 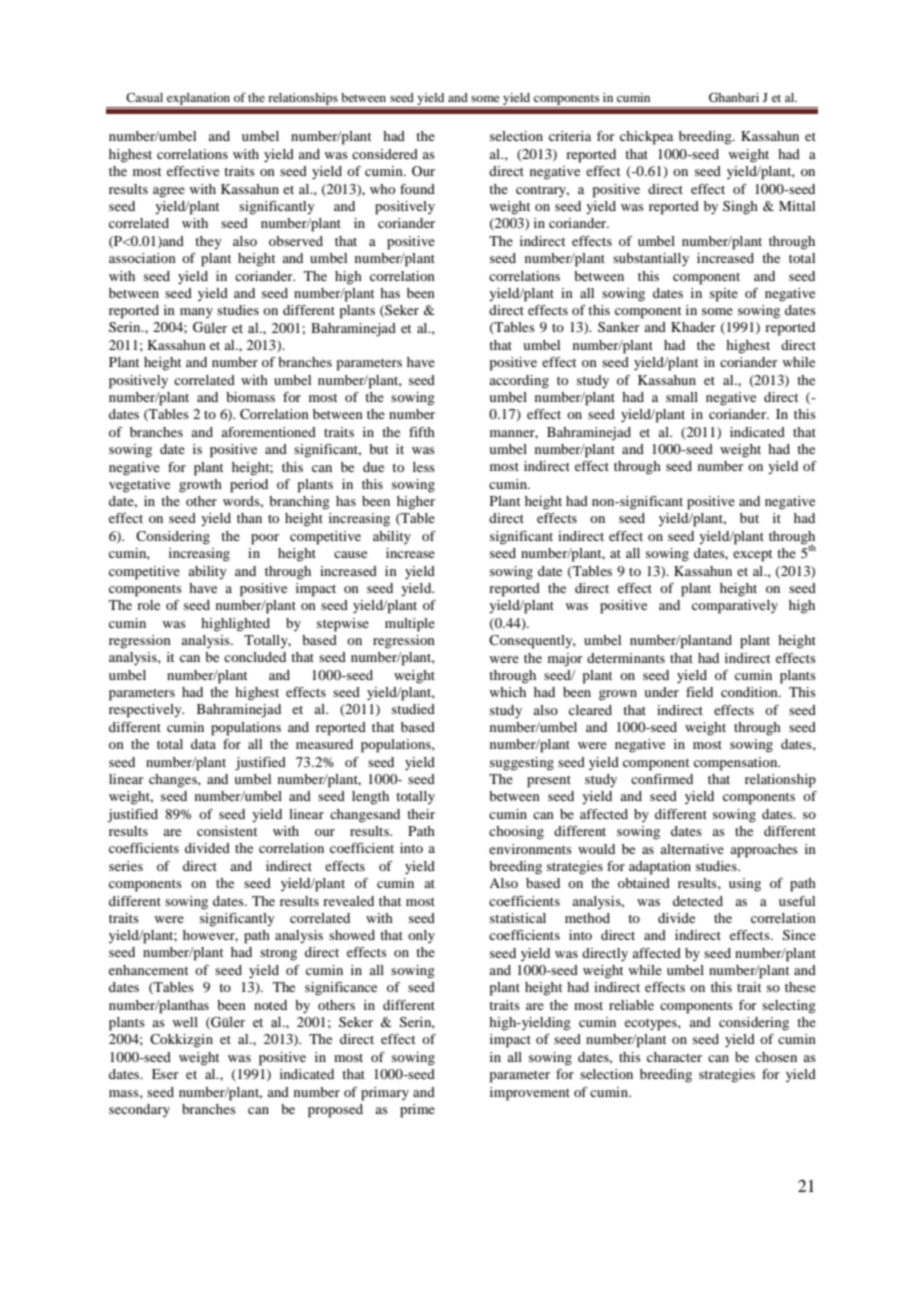 I want to click on multiple, so click(x=410, y=625).
